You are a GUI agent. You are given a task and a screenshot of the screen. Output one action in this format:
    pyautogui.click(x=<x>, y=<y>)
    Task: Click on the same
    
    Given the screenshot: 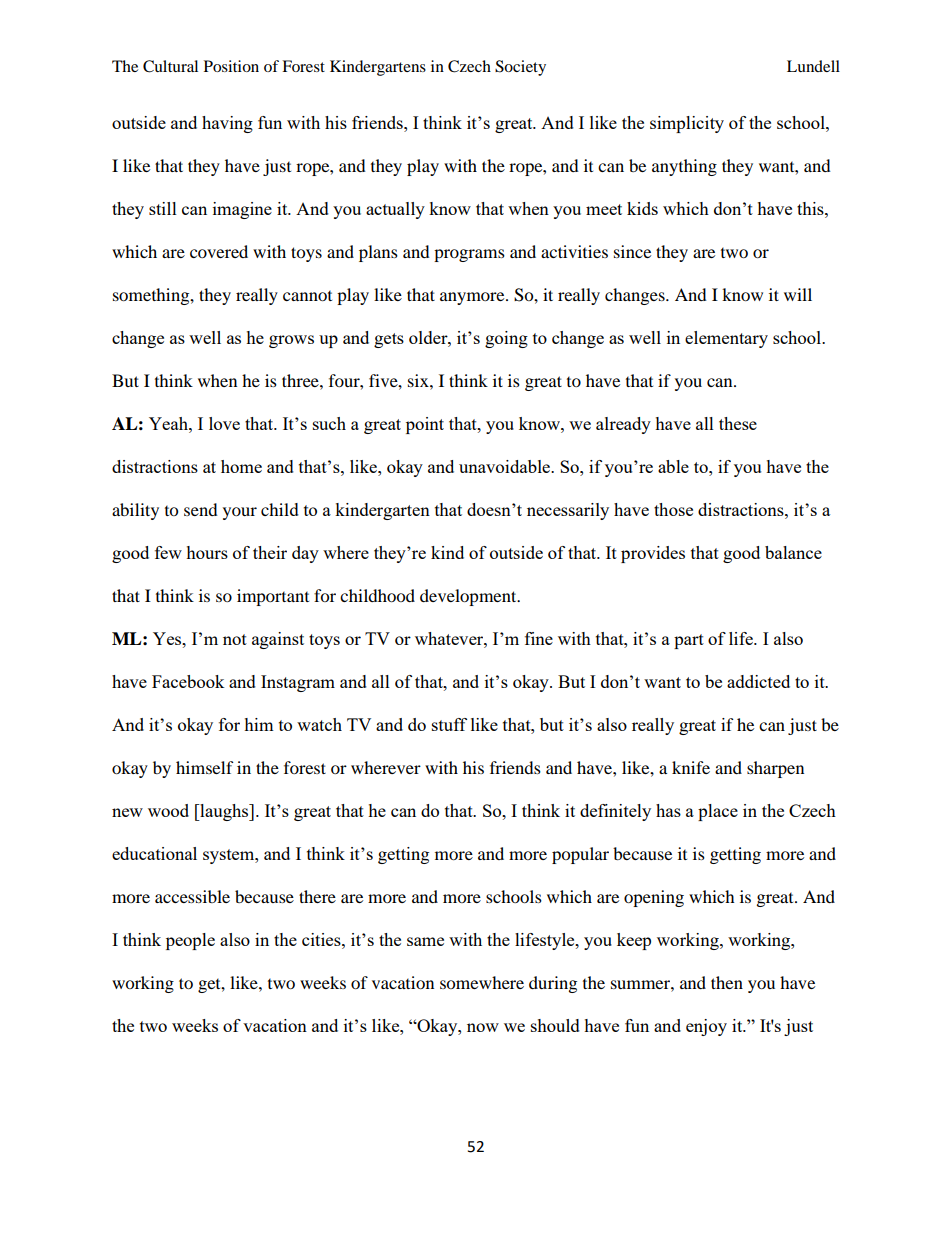 What is the action you would take?
    pyautogui.click(x=425, y=941)
